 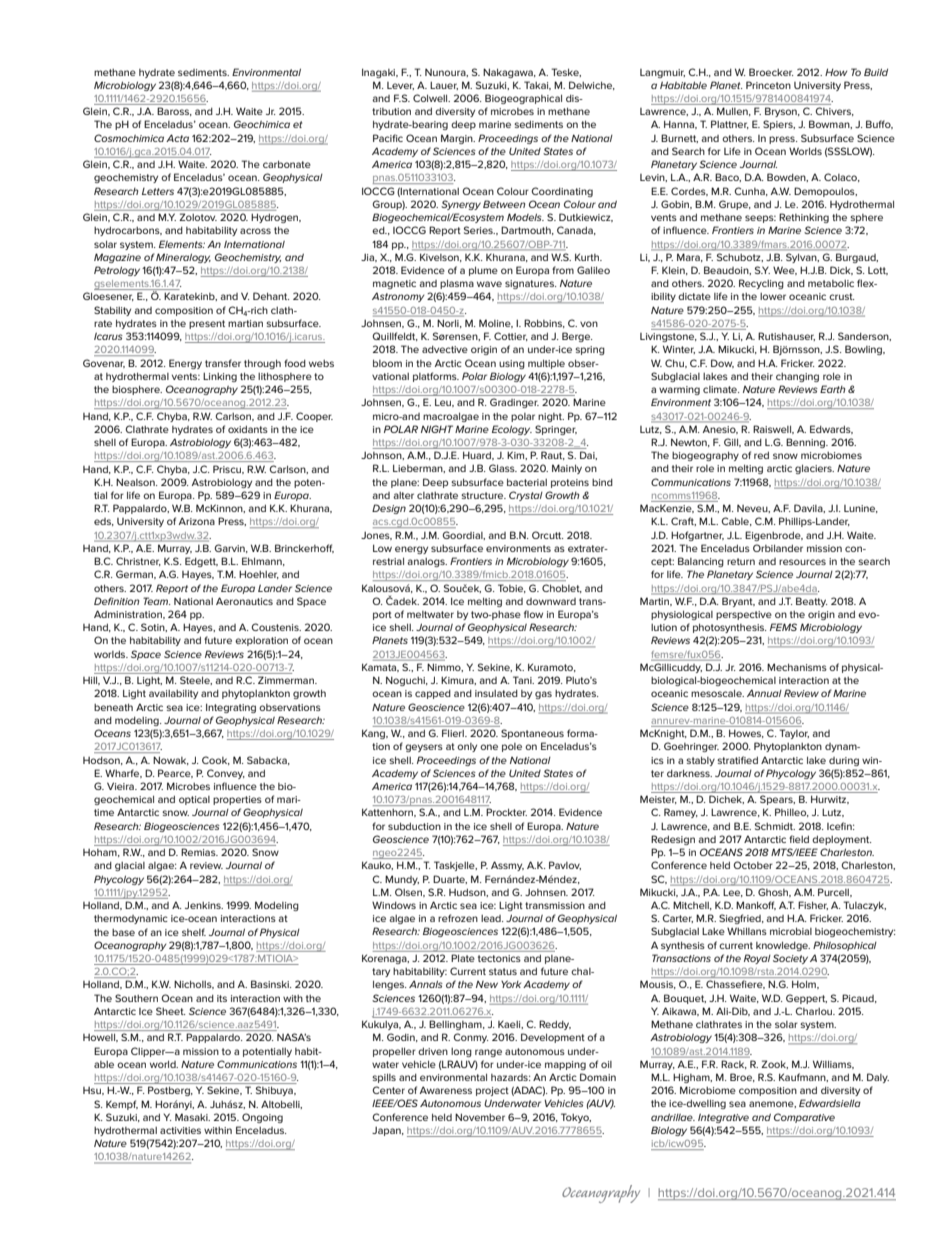 What do you see at coordinates (523, 99) in the screenshot?
I see `Biogeographical` at bounding box center [523, 99].
